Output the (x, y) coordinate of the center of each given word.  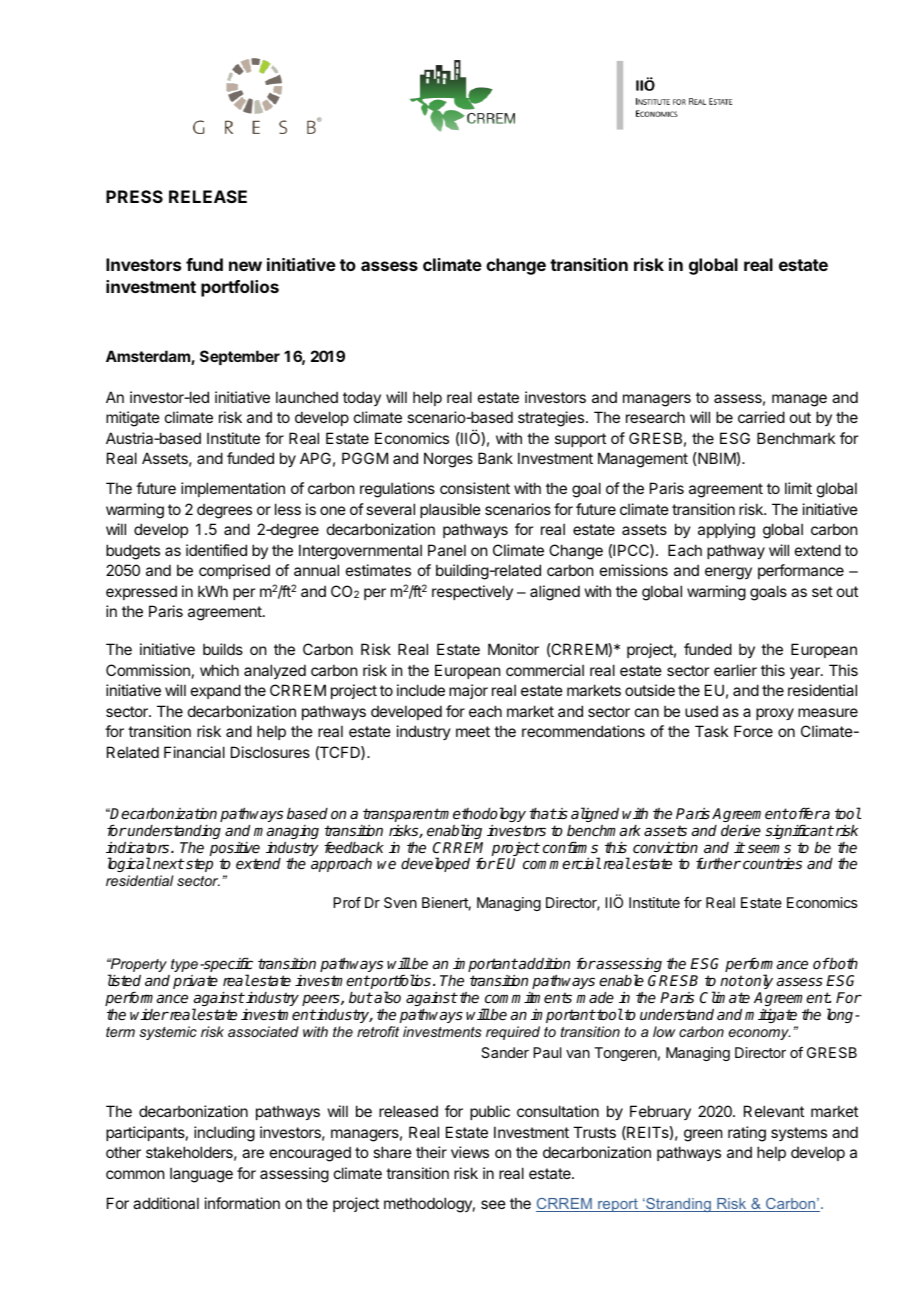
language (201, 1175)
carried (761, 417)
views (470, 1152)
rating (747, 1134)
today (362, 398)
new (245, 266)
